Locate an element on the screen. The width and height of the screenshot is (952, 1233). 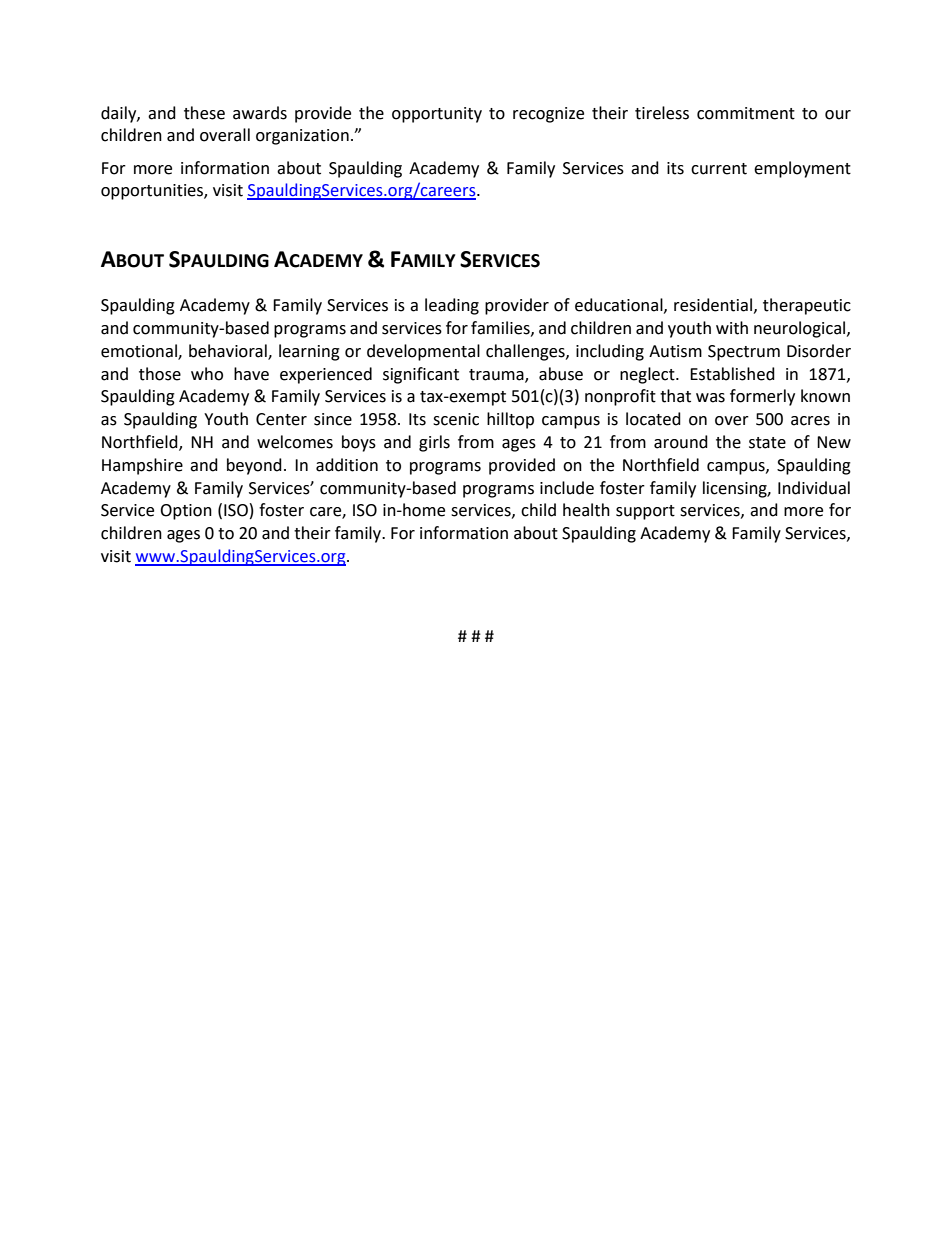
commitment is located at coordinates (746, 113).
